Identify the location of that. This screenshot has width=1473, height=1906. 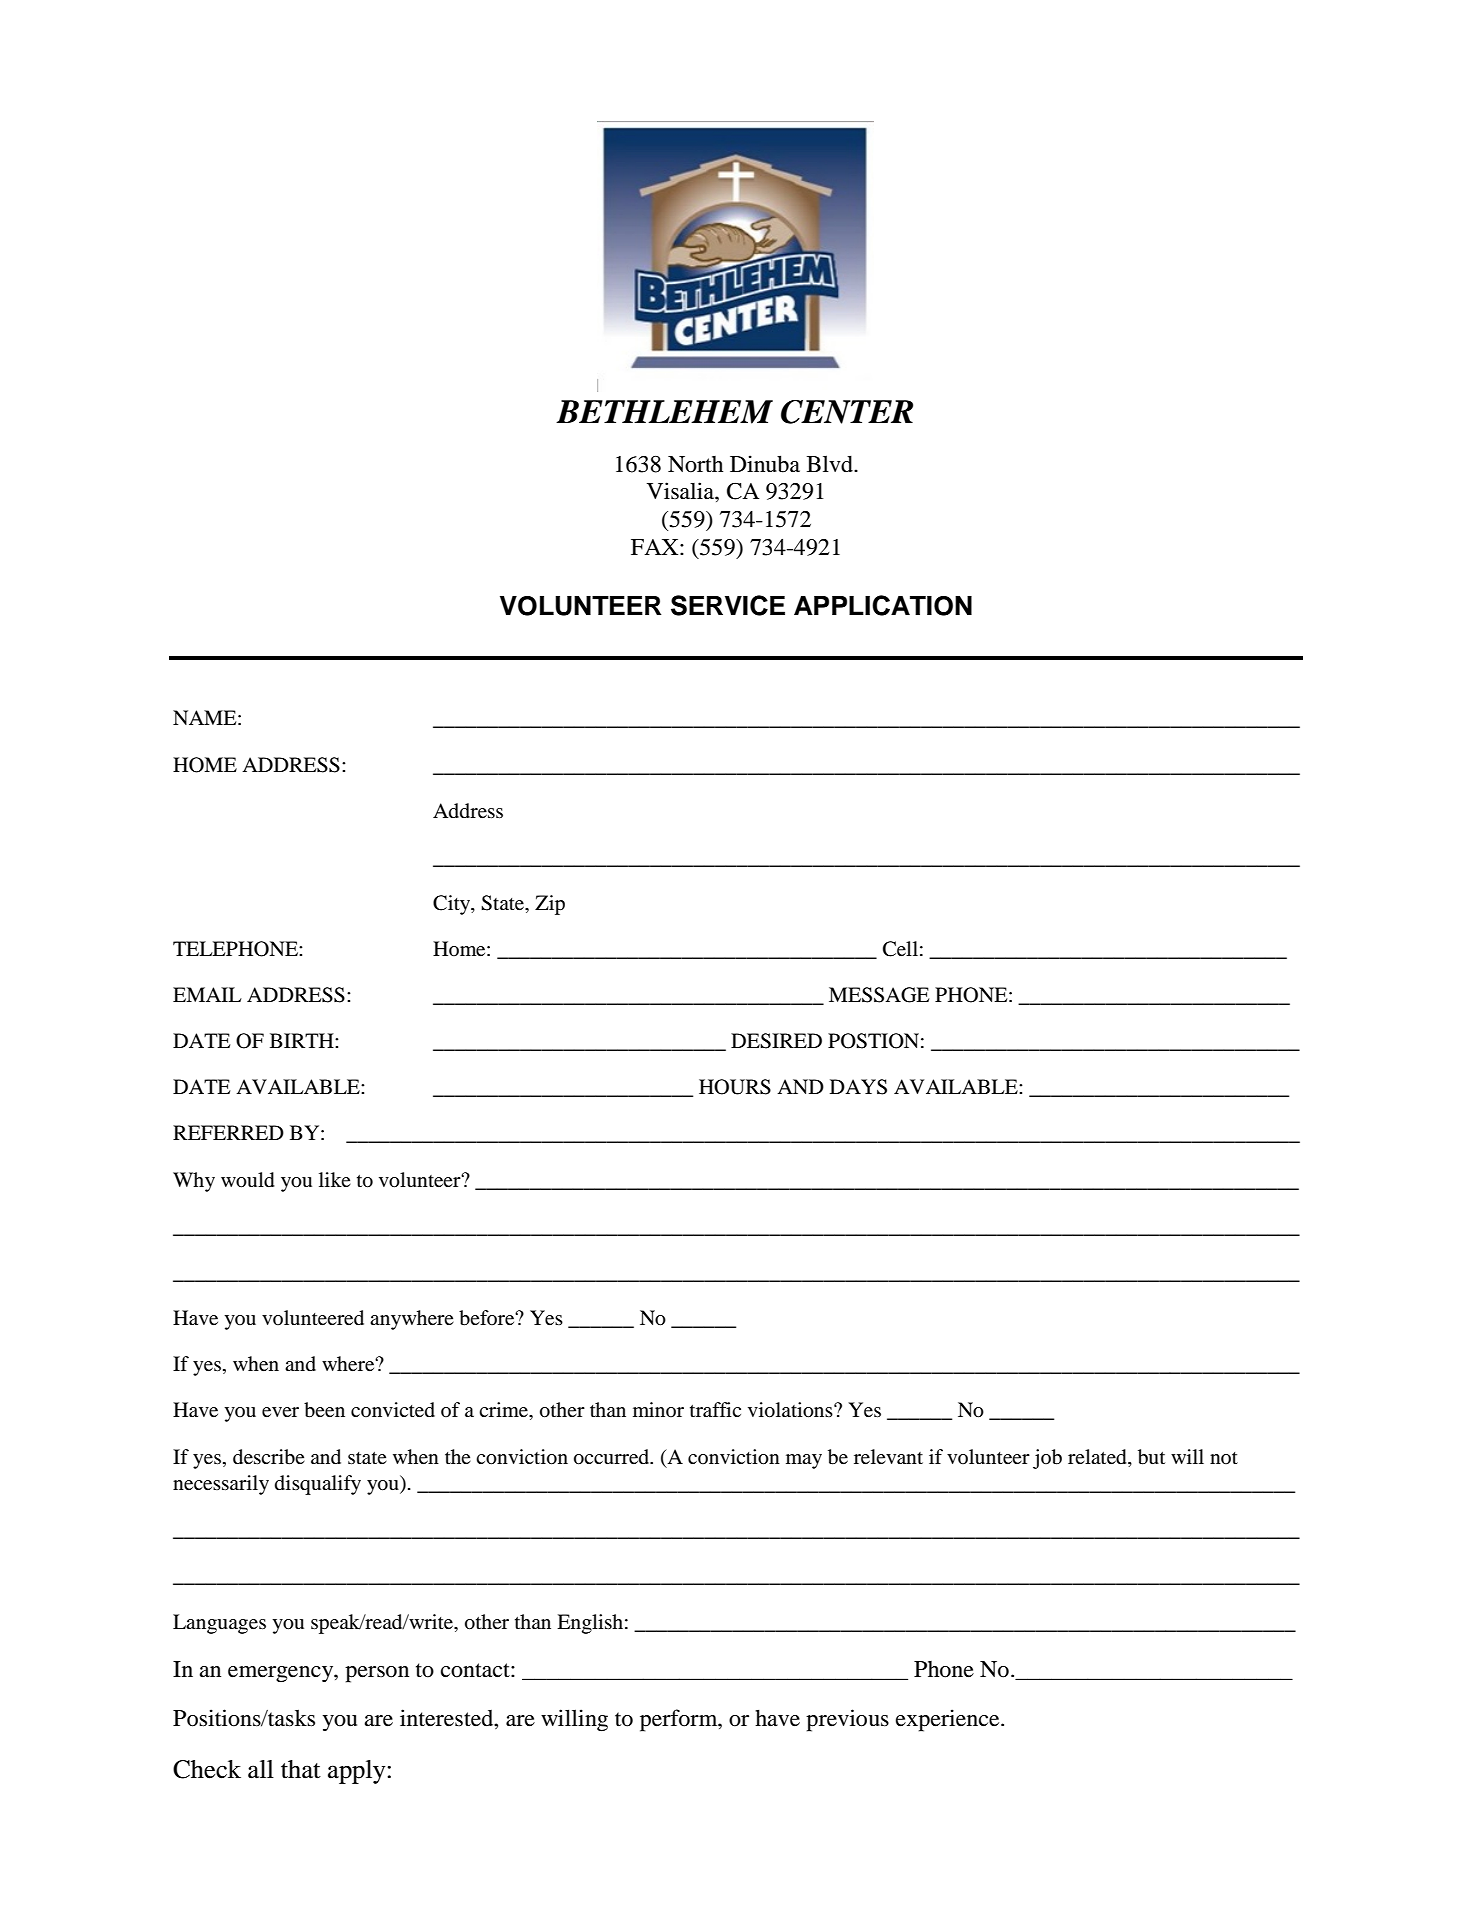
(301, 1769).
